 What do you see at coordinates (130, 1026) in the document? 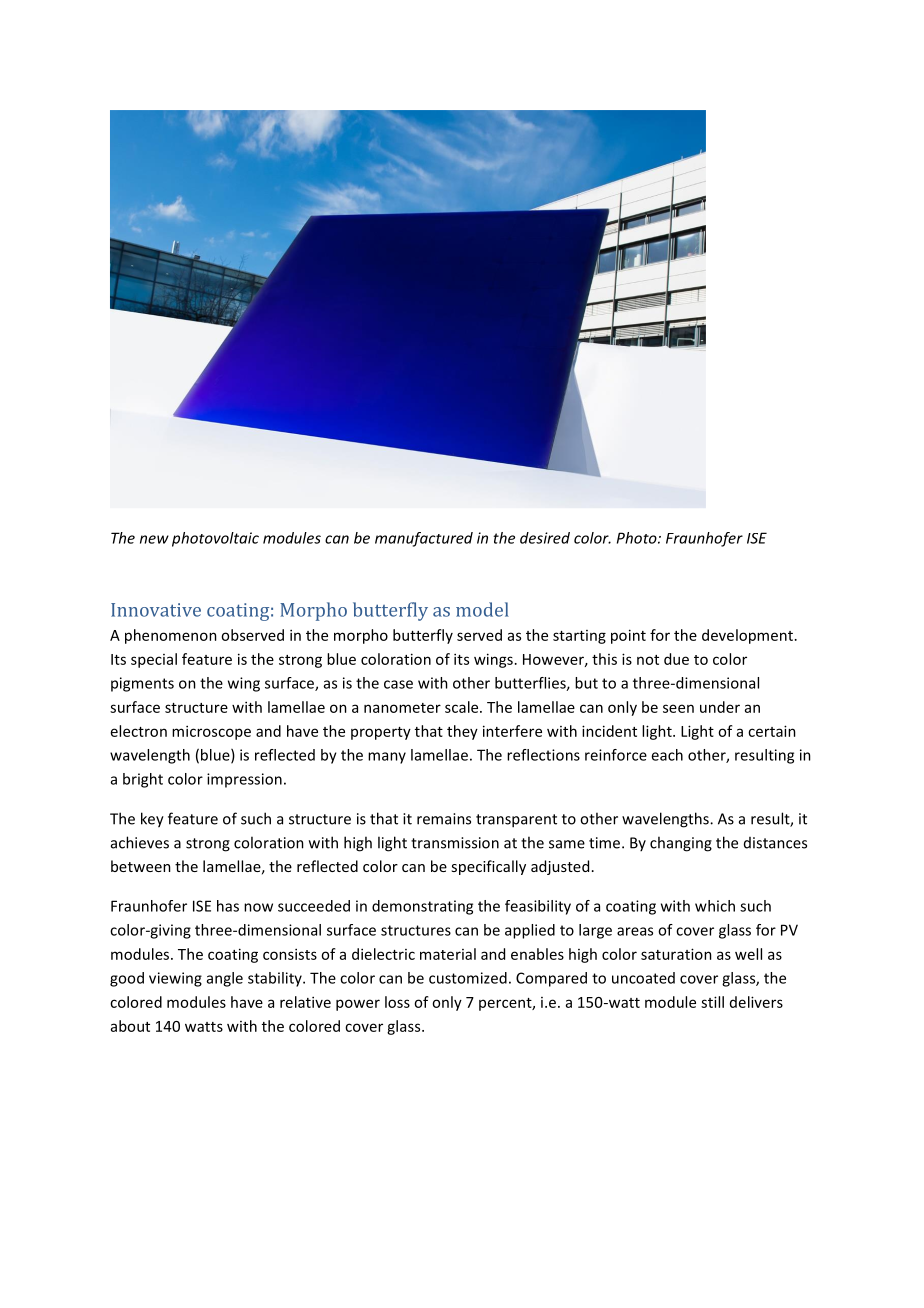
I see `about` at bounding box center [130, 1026].
